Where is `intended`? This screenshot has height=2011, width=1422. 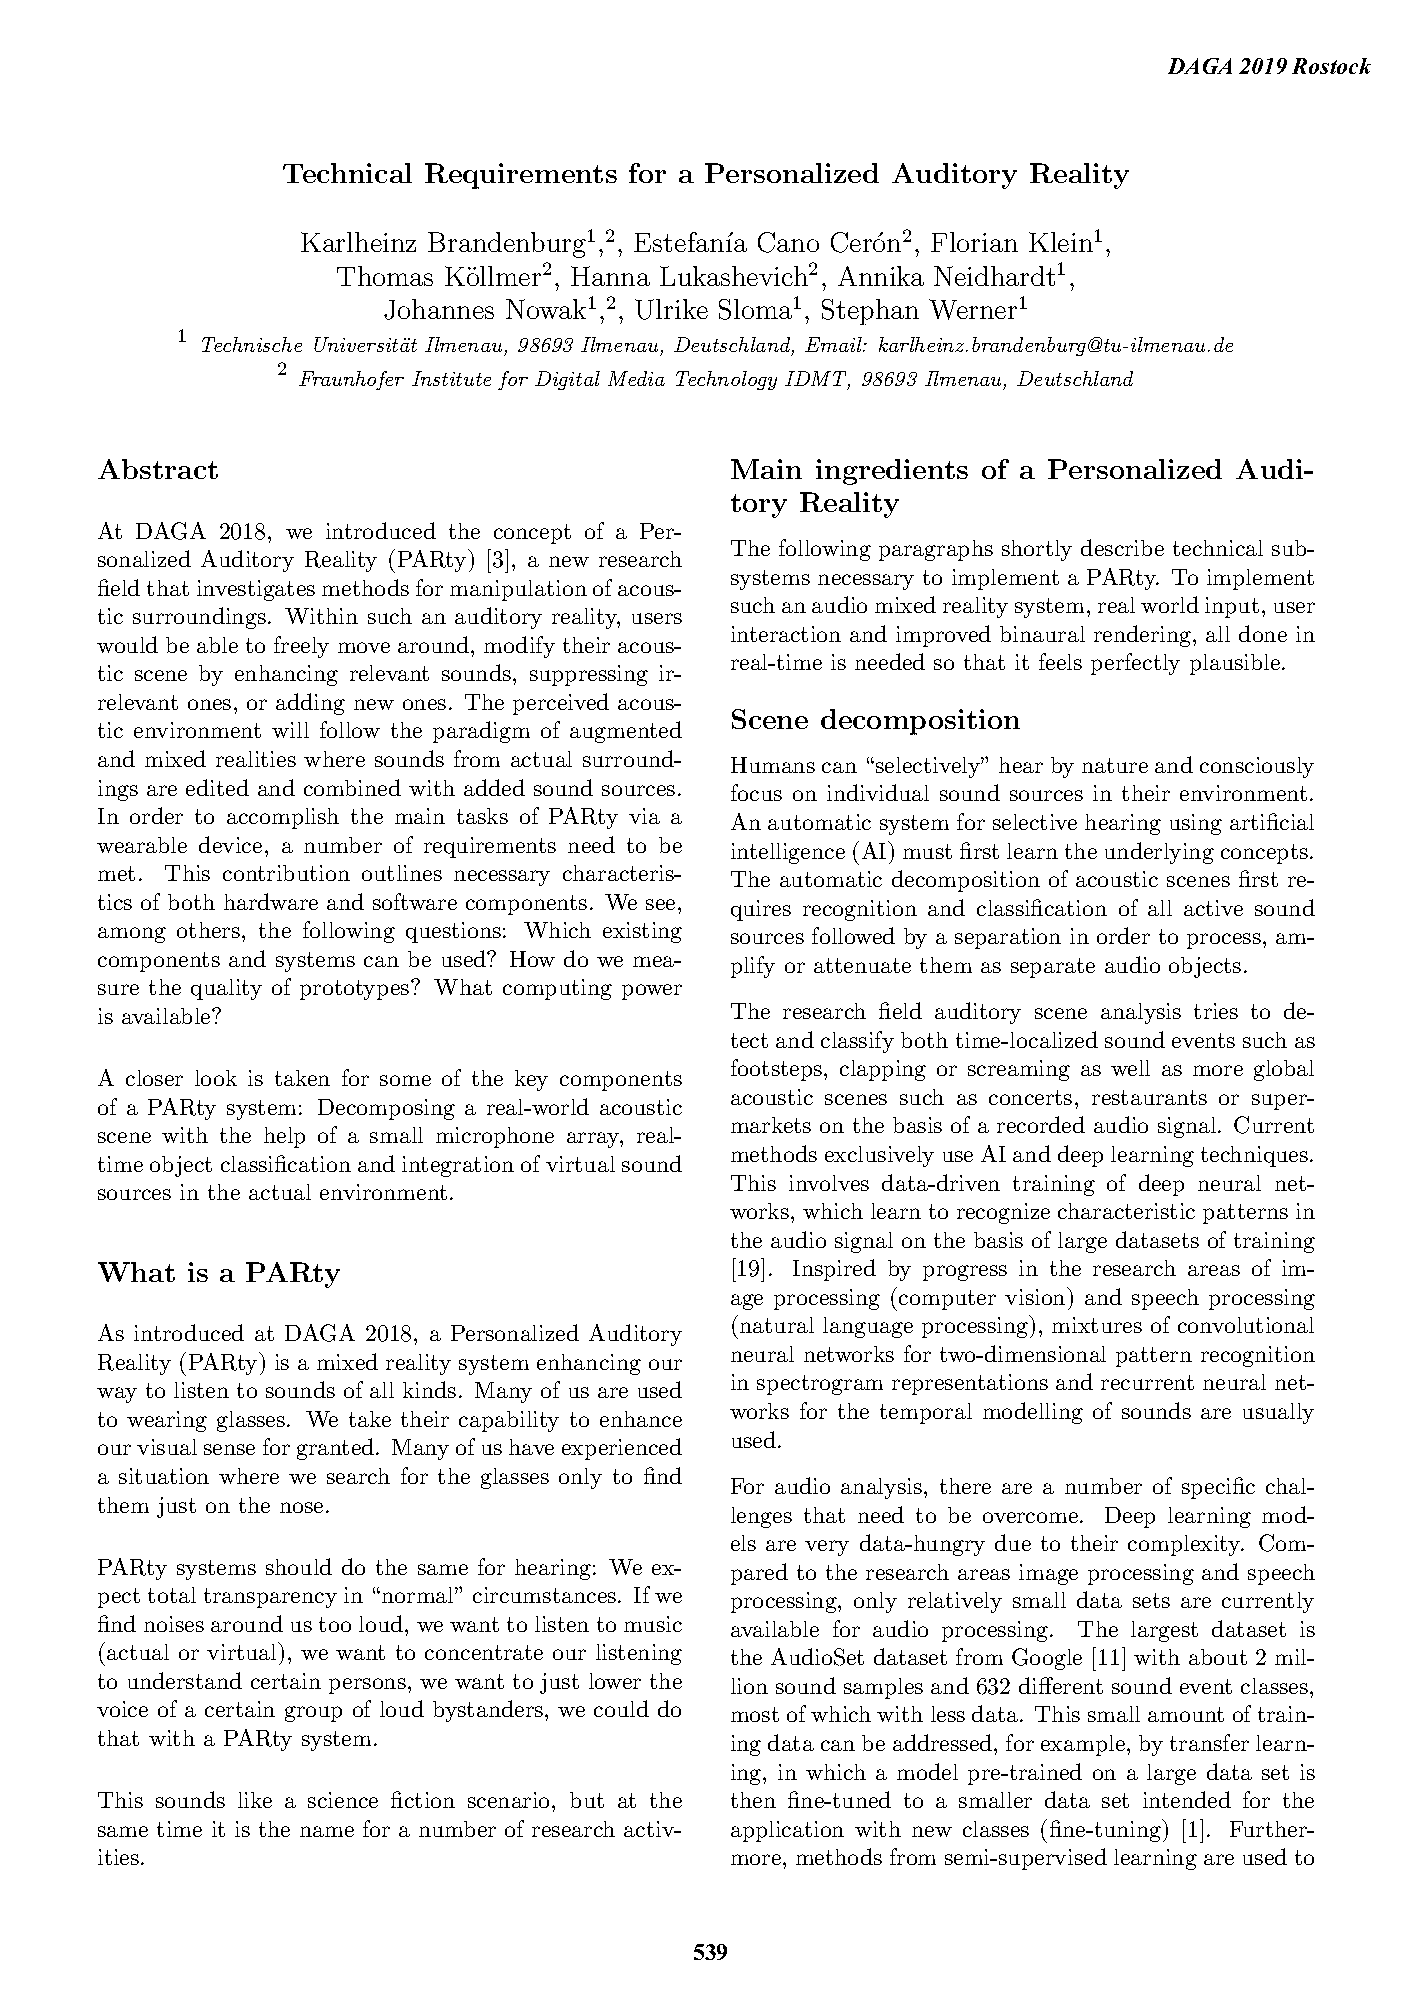
intended is located at coordinates (1187, 1799).
